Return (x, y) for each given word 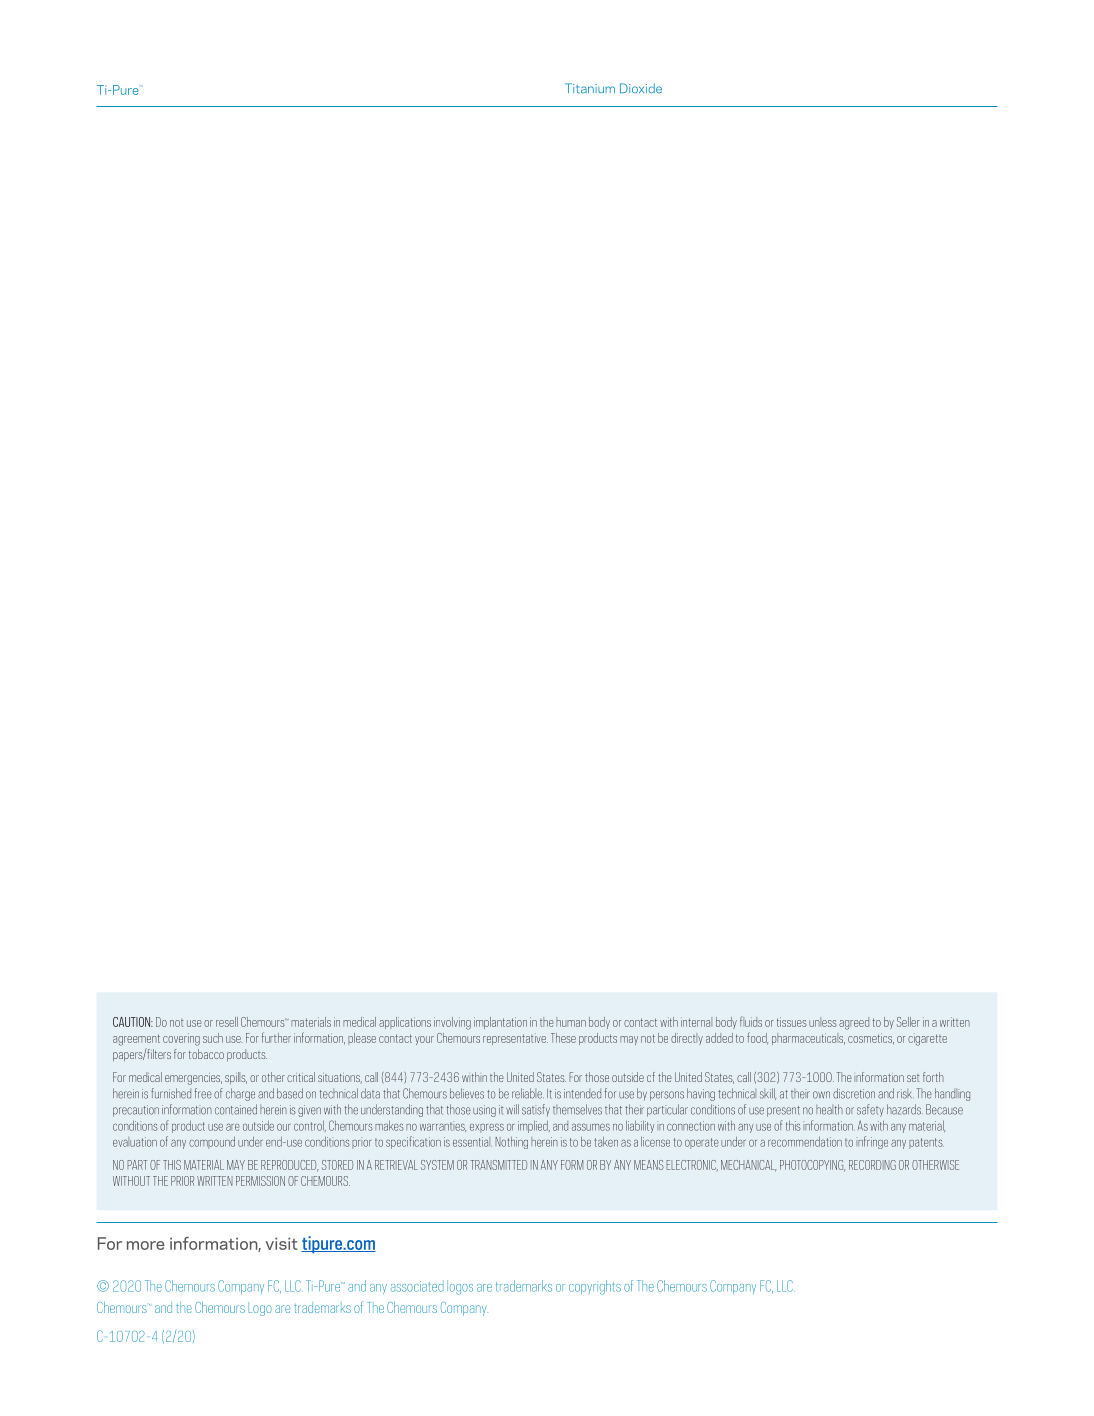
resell (227, 1022)
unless (823, 1022)
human (571, 1022)
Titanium (590, 88)
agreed (854, 1023)
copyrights (595, 1287)
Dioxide (641, 88)
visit (281, 1243)
